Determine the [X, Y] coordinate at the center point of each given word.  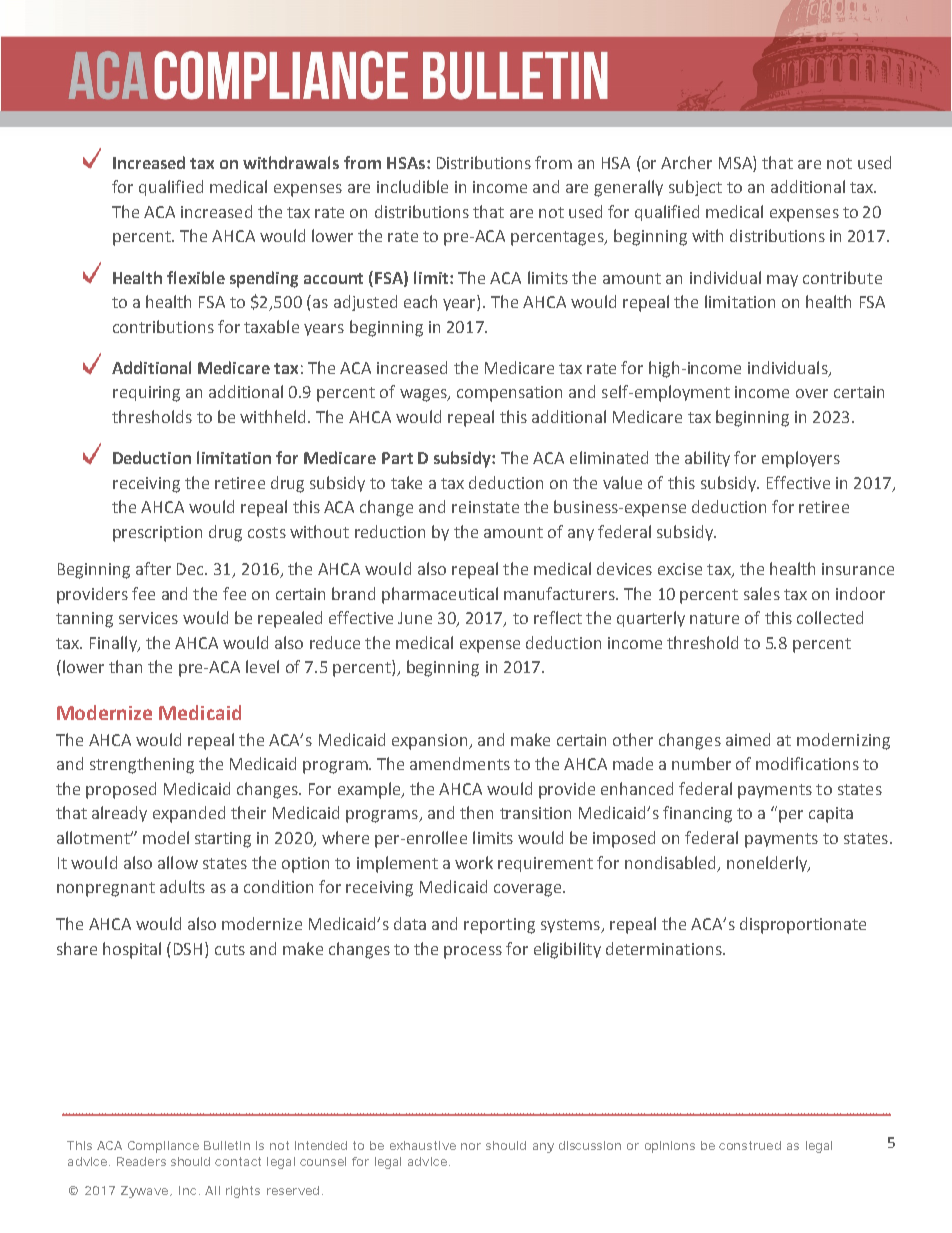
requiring [146, 394]
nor [471, 1146]
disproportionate [803, 925]
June [415, 618]
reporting [499, 926]
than [125, 666]
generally [628, 188]
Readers [141, 1161]
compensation [509, 394]
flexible [196, 277]
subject [695, 188]
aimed [748, 739]
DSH [188, 949]
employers [801, 459]
